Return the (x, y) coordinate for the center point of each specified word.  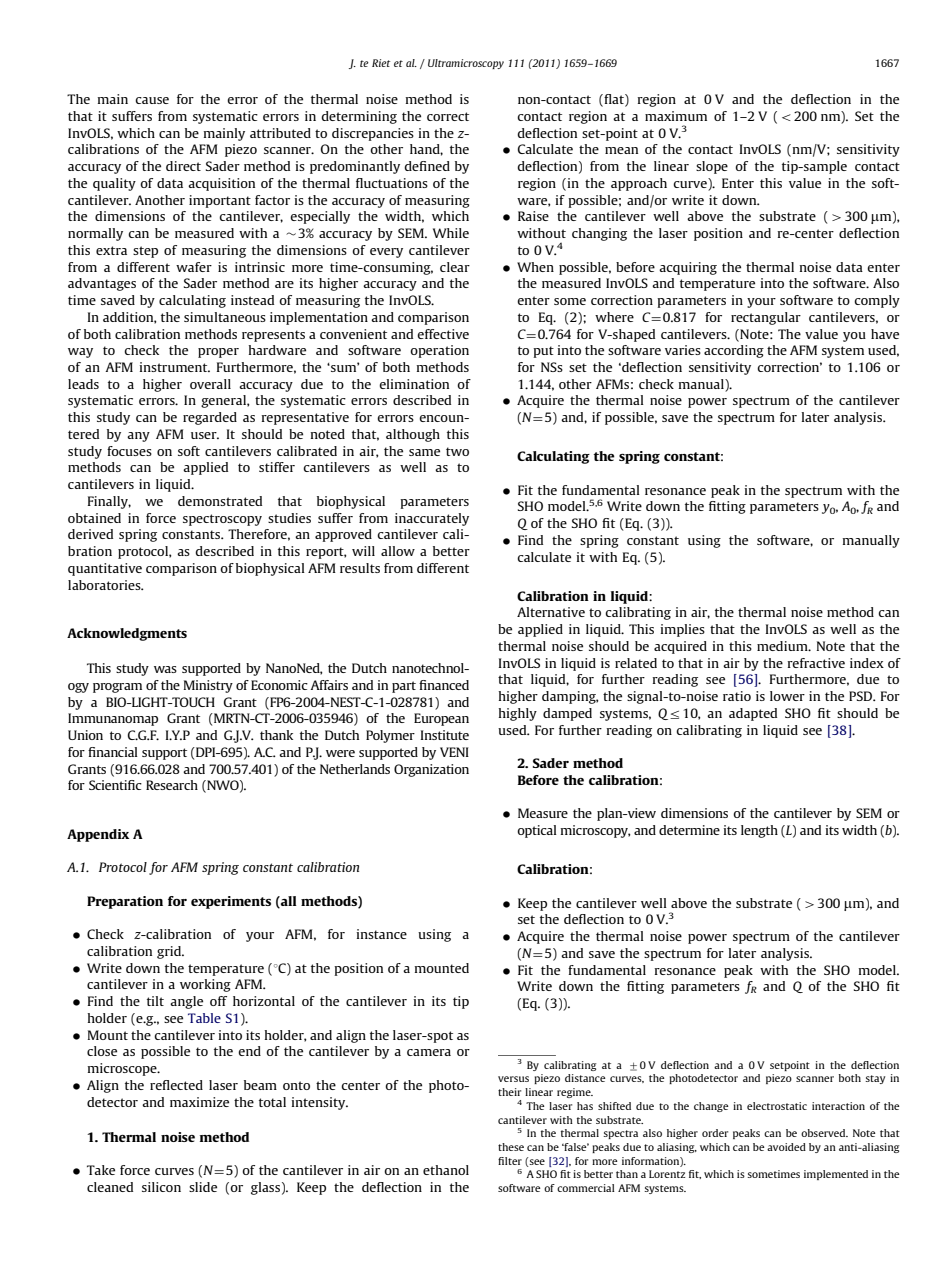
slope (712, 167)
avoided (786, 1147)
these (511, 1147)
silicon (161, 1187)
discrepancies (373, 134)
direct (183, 166)
